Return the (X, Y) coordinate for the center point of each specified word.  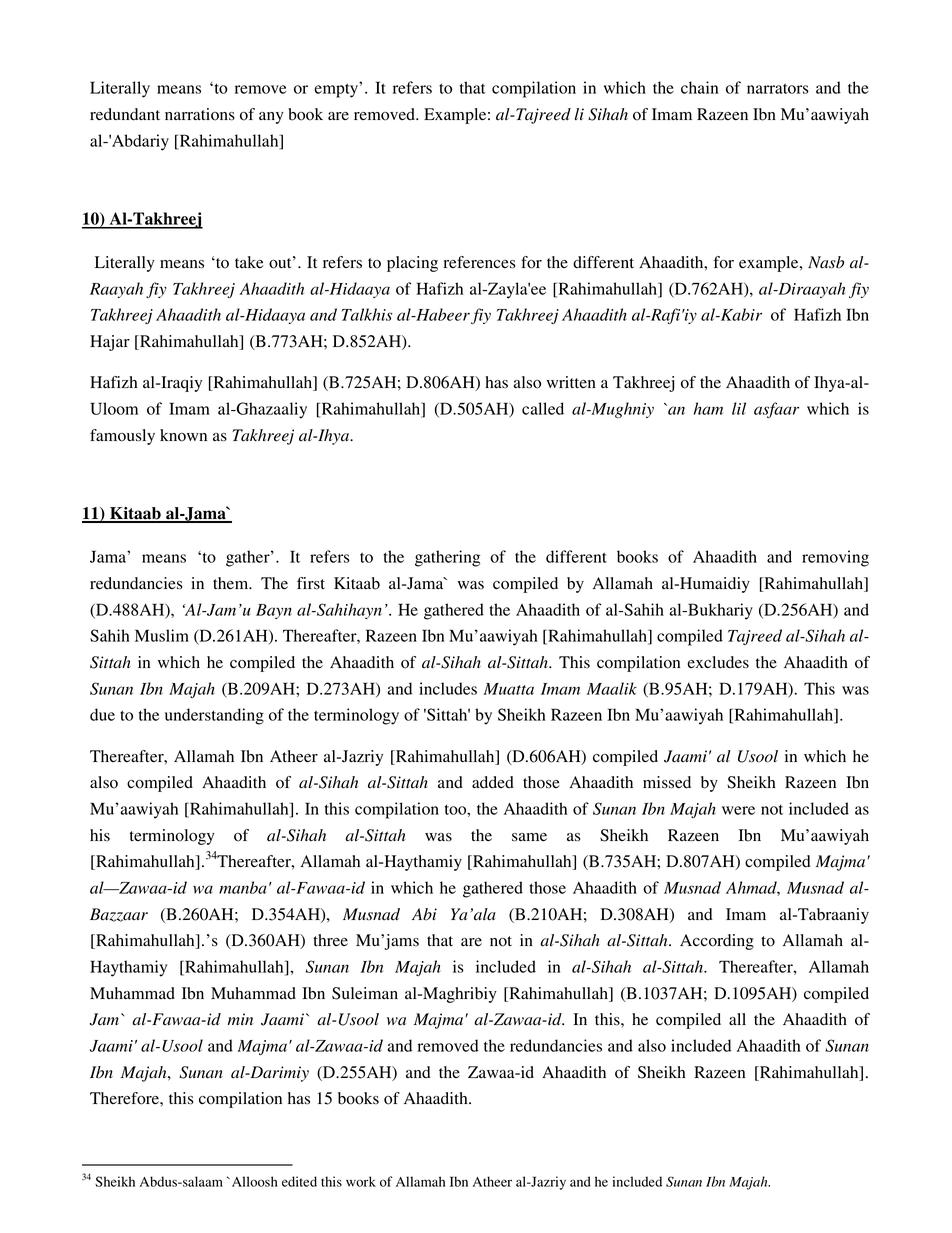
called (543, 408)
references (479, 262)
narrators (778, 88)
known (183, 435)
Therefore (125, 1098)
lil (739, 408)
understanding (214, 716)
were (738, 810)
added (493, 782)
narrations (200, 114)
